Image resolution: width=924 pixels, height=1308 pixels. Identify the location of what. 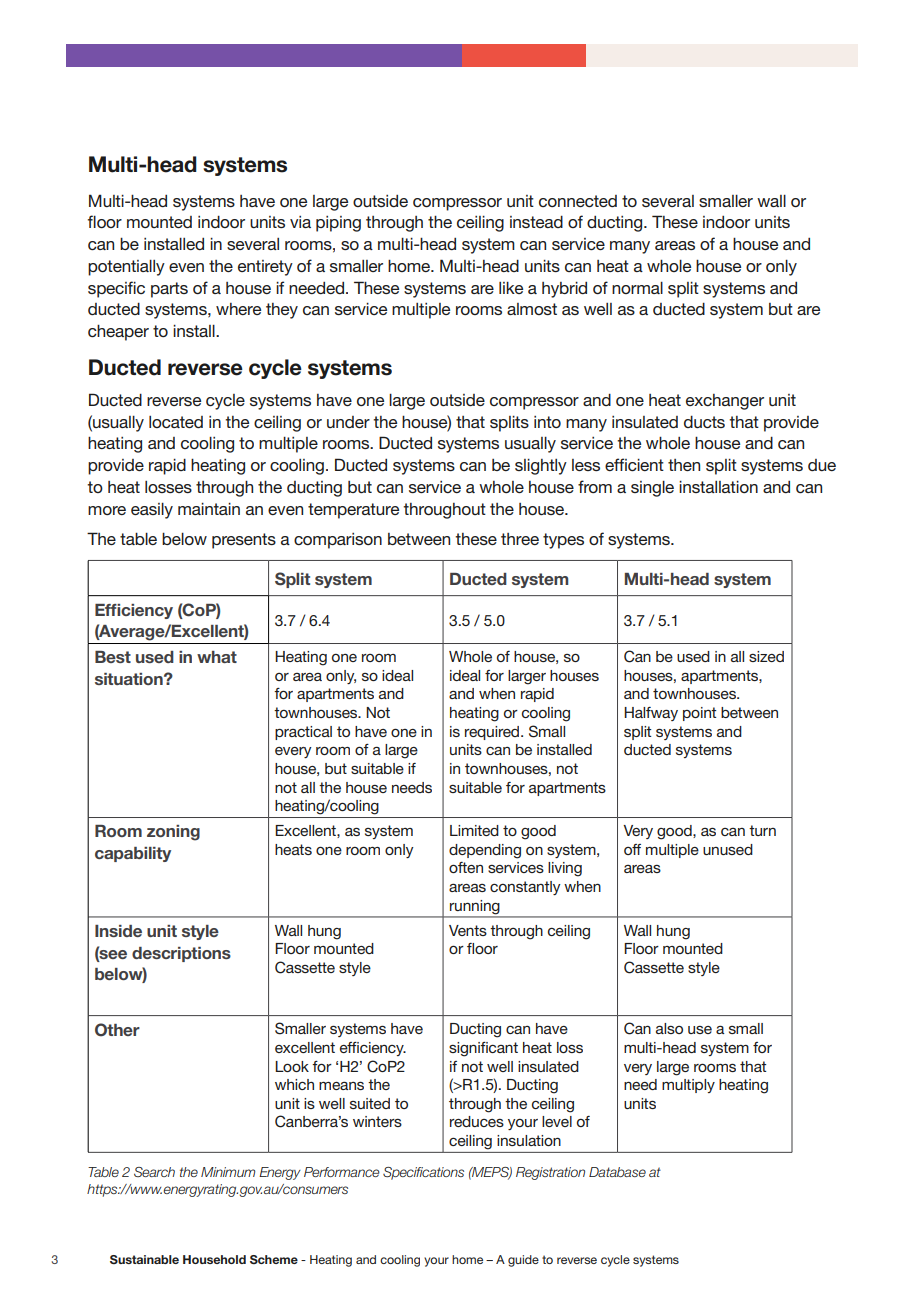
(217, 657).
